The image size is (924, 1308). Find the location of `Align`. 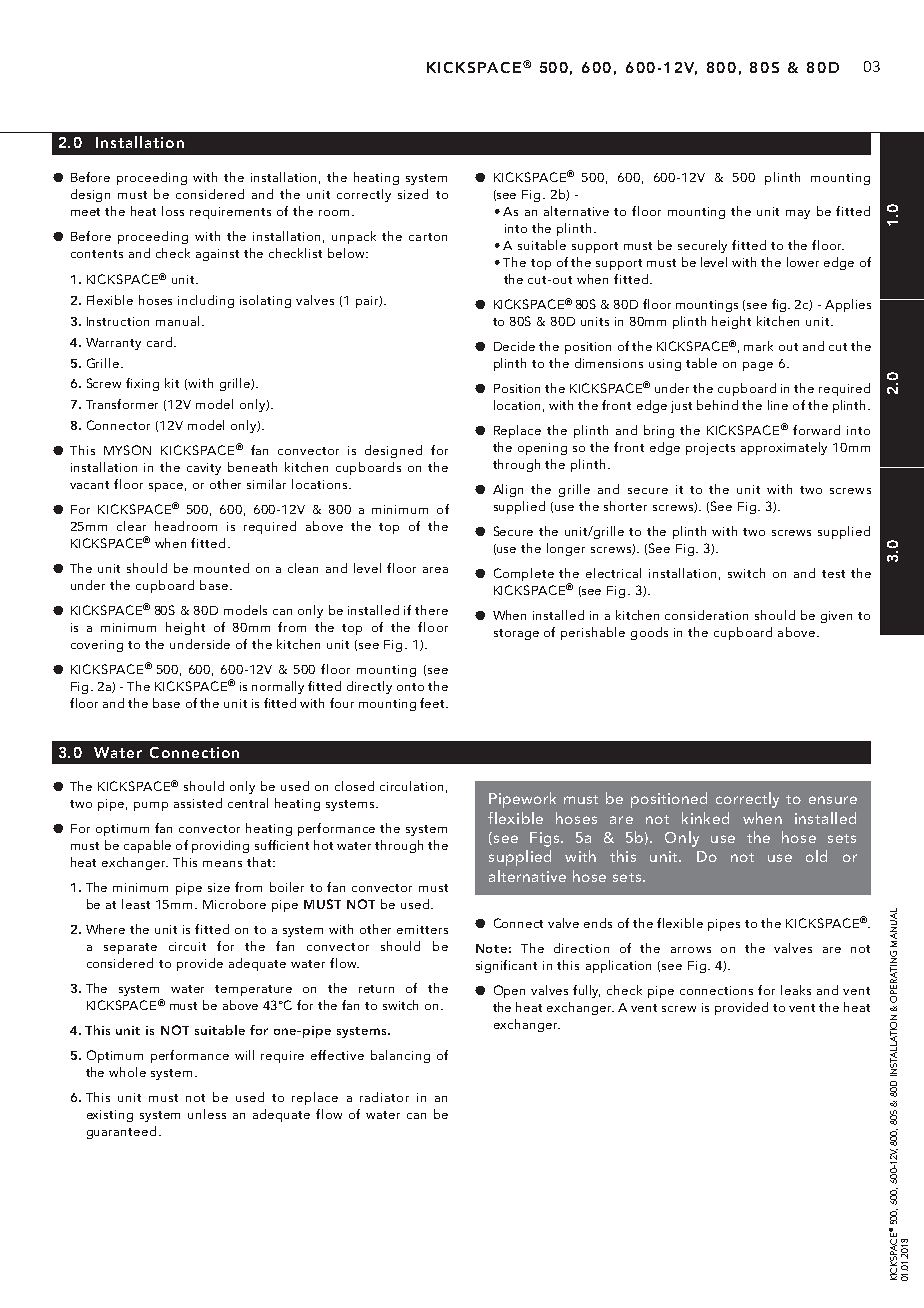

Align is located at coordinates (508, 490).
